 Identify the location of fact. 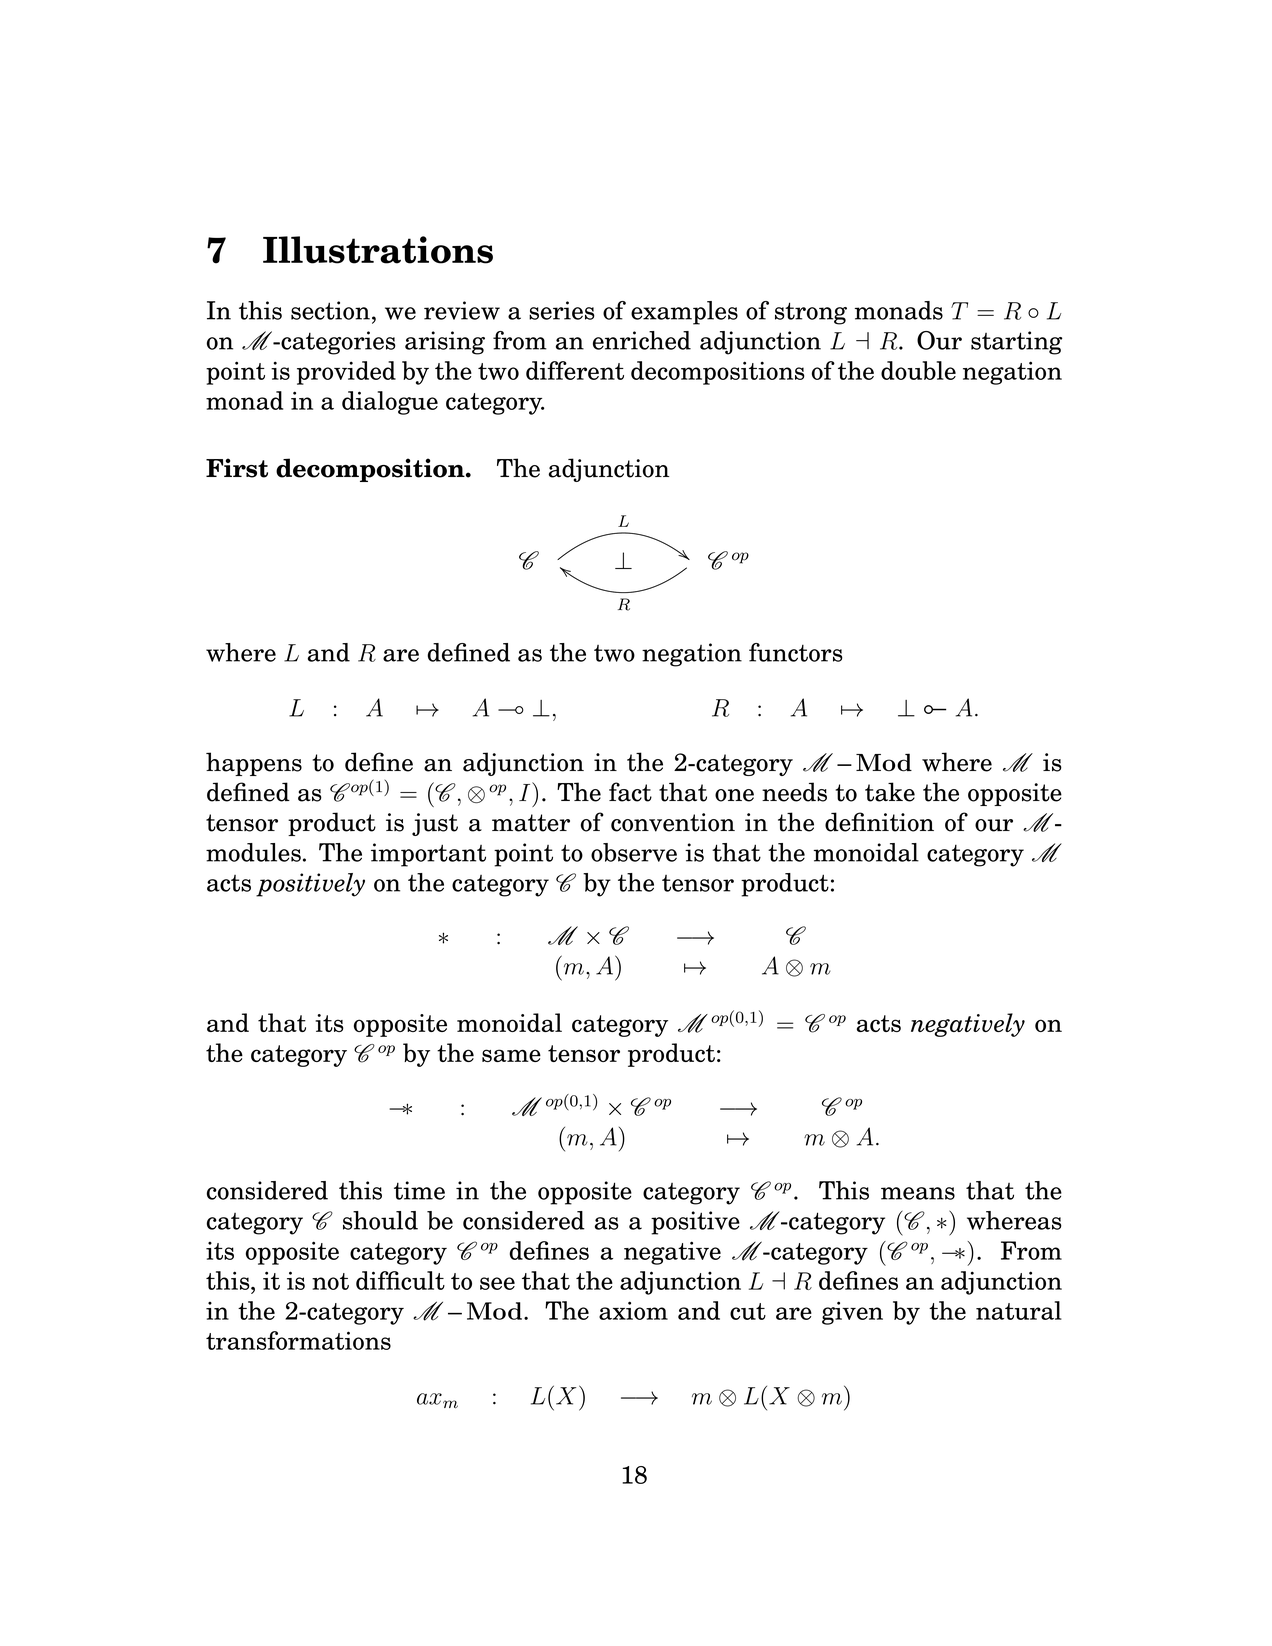
(630, 792).
